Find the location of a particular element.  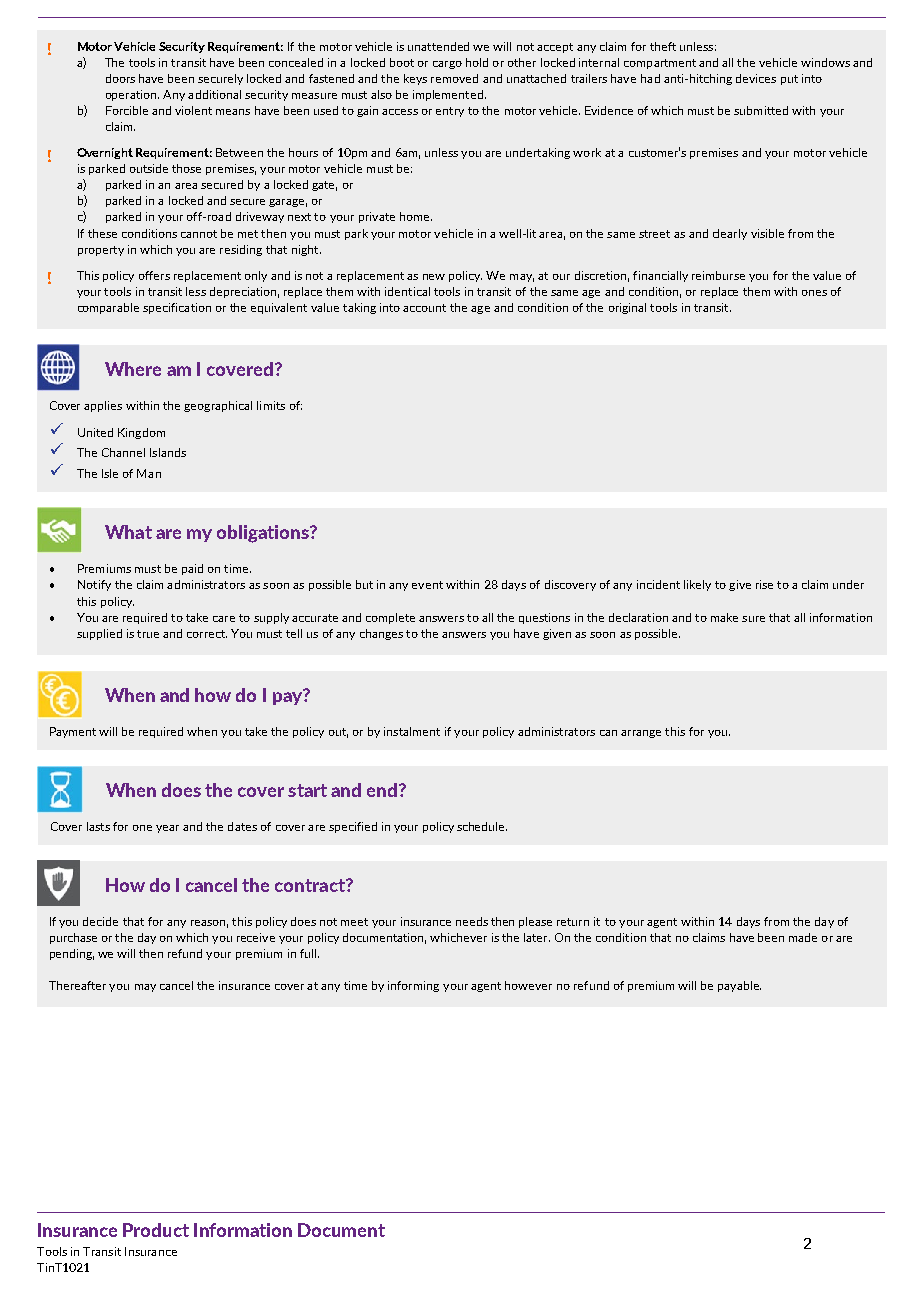

decide is located at coordinates (100, 921).
